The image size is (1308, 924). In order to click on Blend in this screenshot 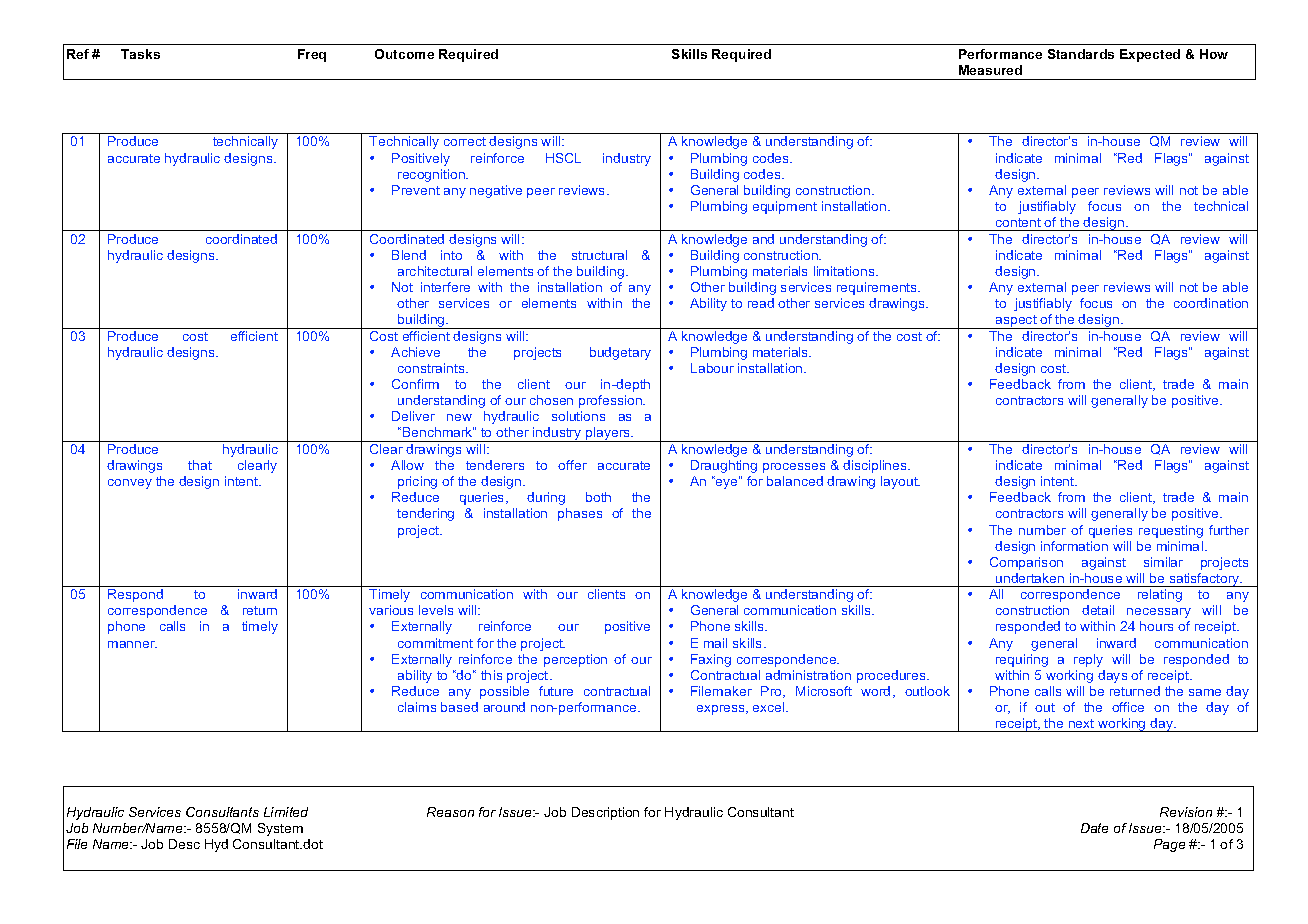, I will do `click(409, 255)`.
